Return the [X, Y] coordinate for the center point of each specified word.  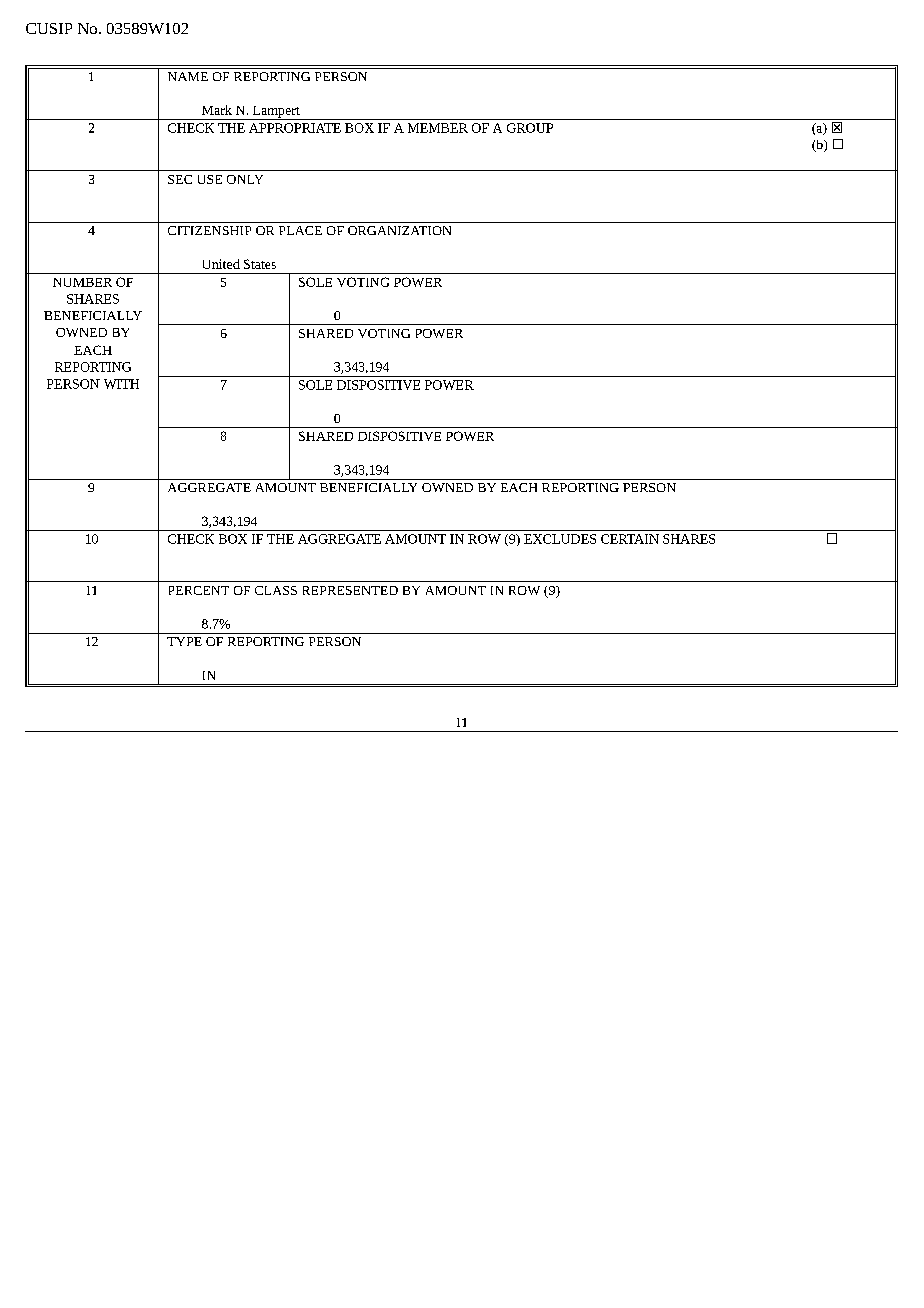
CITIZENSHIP [209, 230]
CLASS [276, 590]
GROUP [530, 128]
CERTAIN [630, 539]
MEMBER [438, 128]
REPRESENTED [350, 590]
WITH [121, 384]
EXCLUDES [560, 539]
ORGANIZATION [399, 230]
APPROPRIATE [295, 128]
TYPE [184, 641]
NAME [188, 76]
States [260, 264]
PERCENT [199, 590]
